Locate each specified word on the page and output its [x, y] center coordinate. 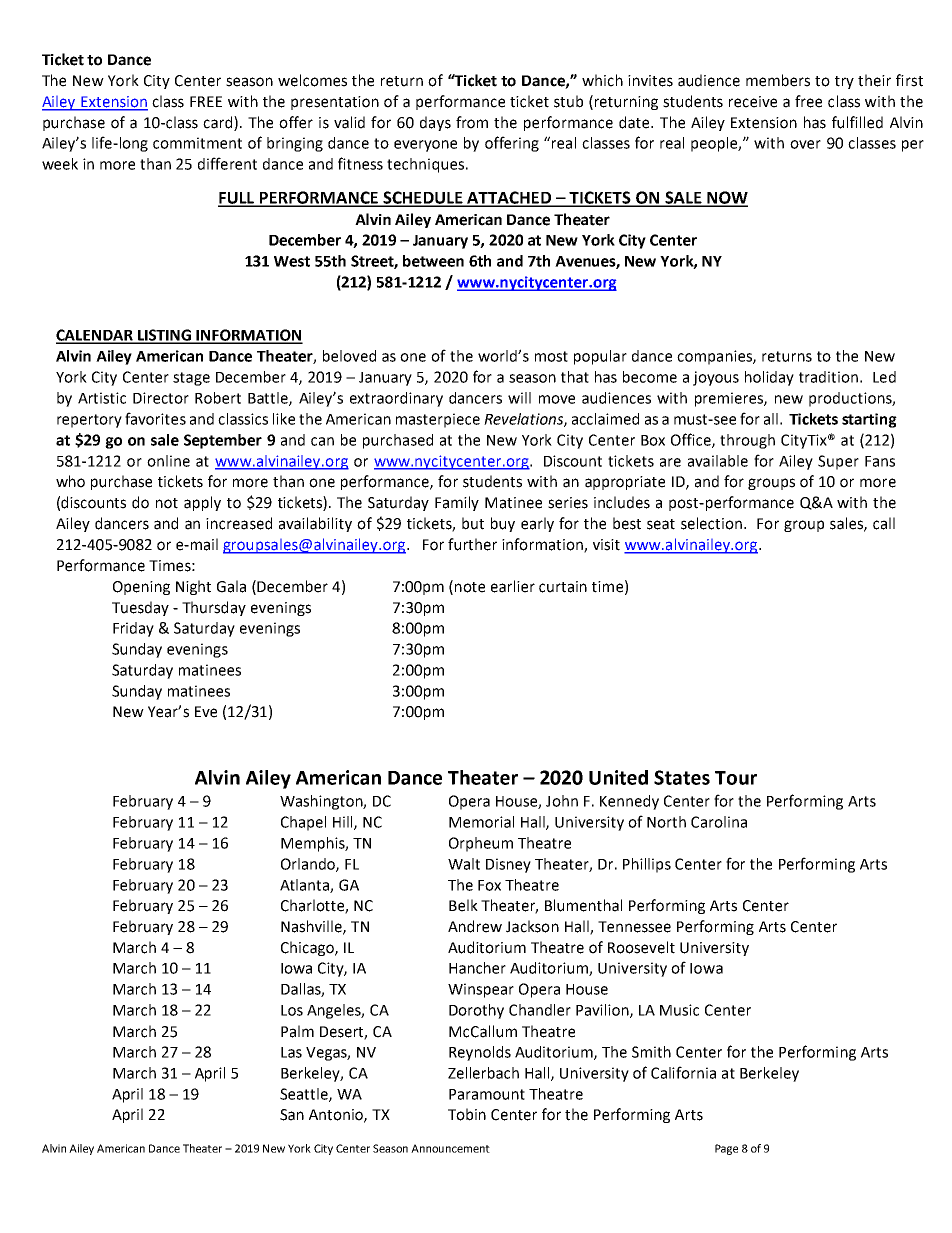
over [805, 144]
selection [711, 523]
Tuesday [140, 608]
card [219, 123]
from [472, 122]
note [470, 587]
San [292, 1115]
